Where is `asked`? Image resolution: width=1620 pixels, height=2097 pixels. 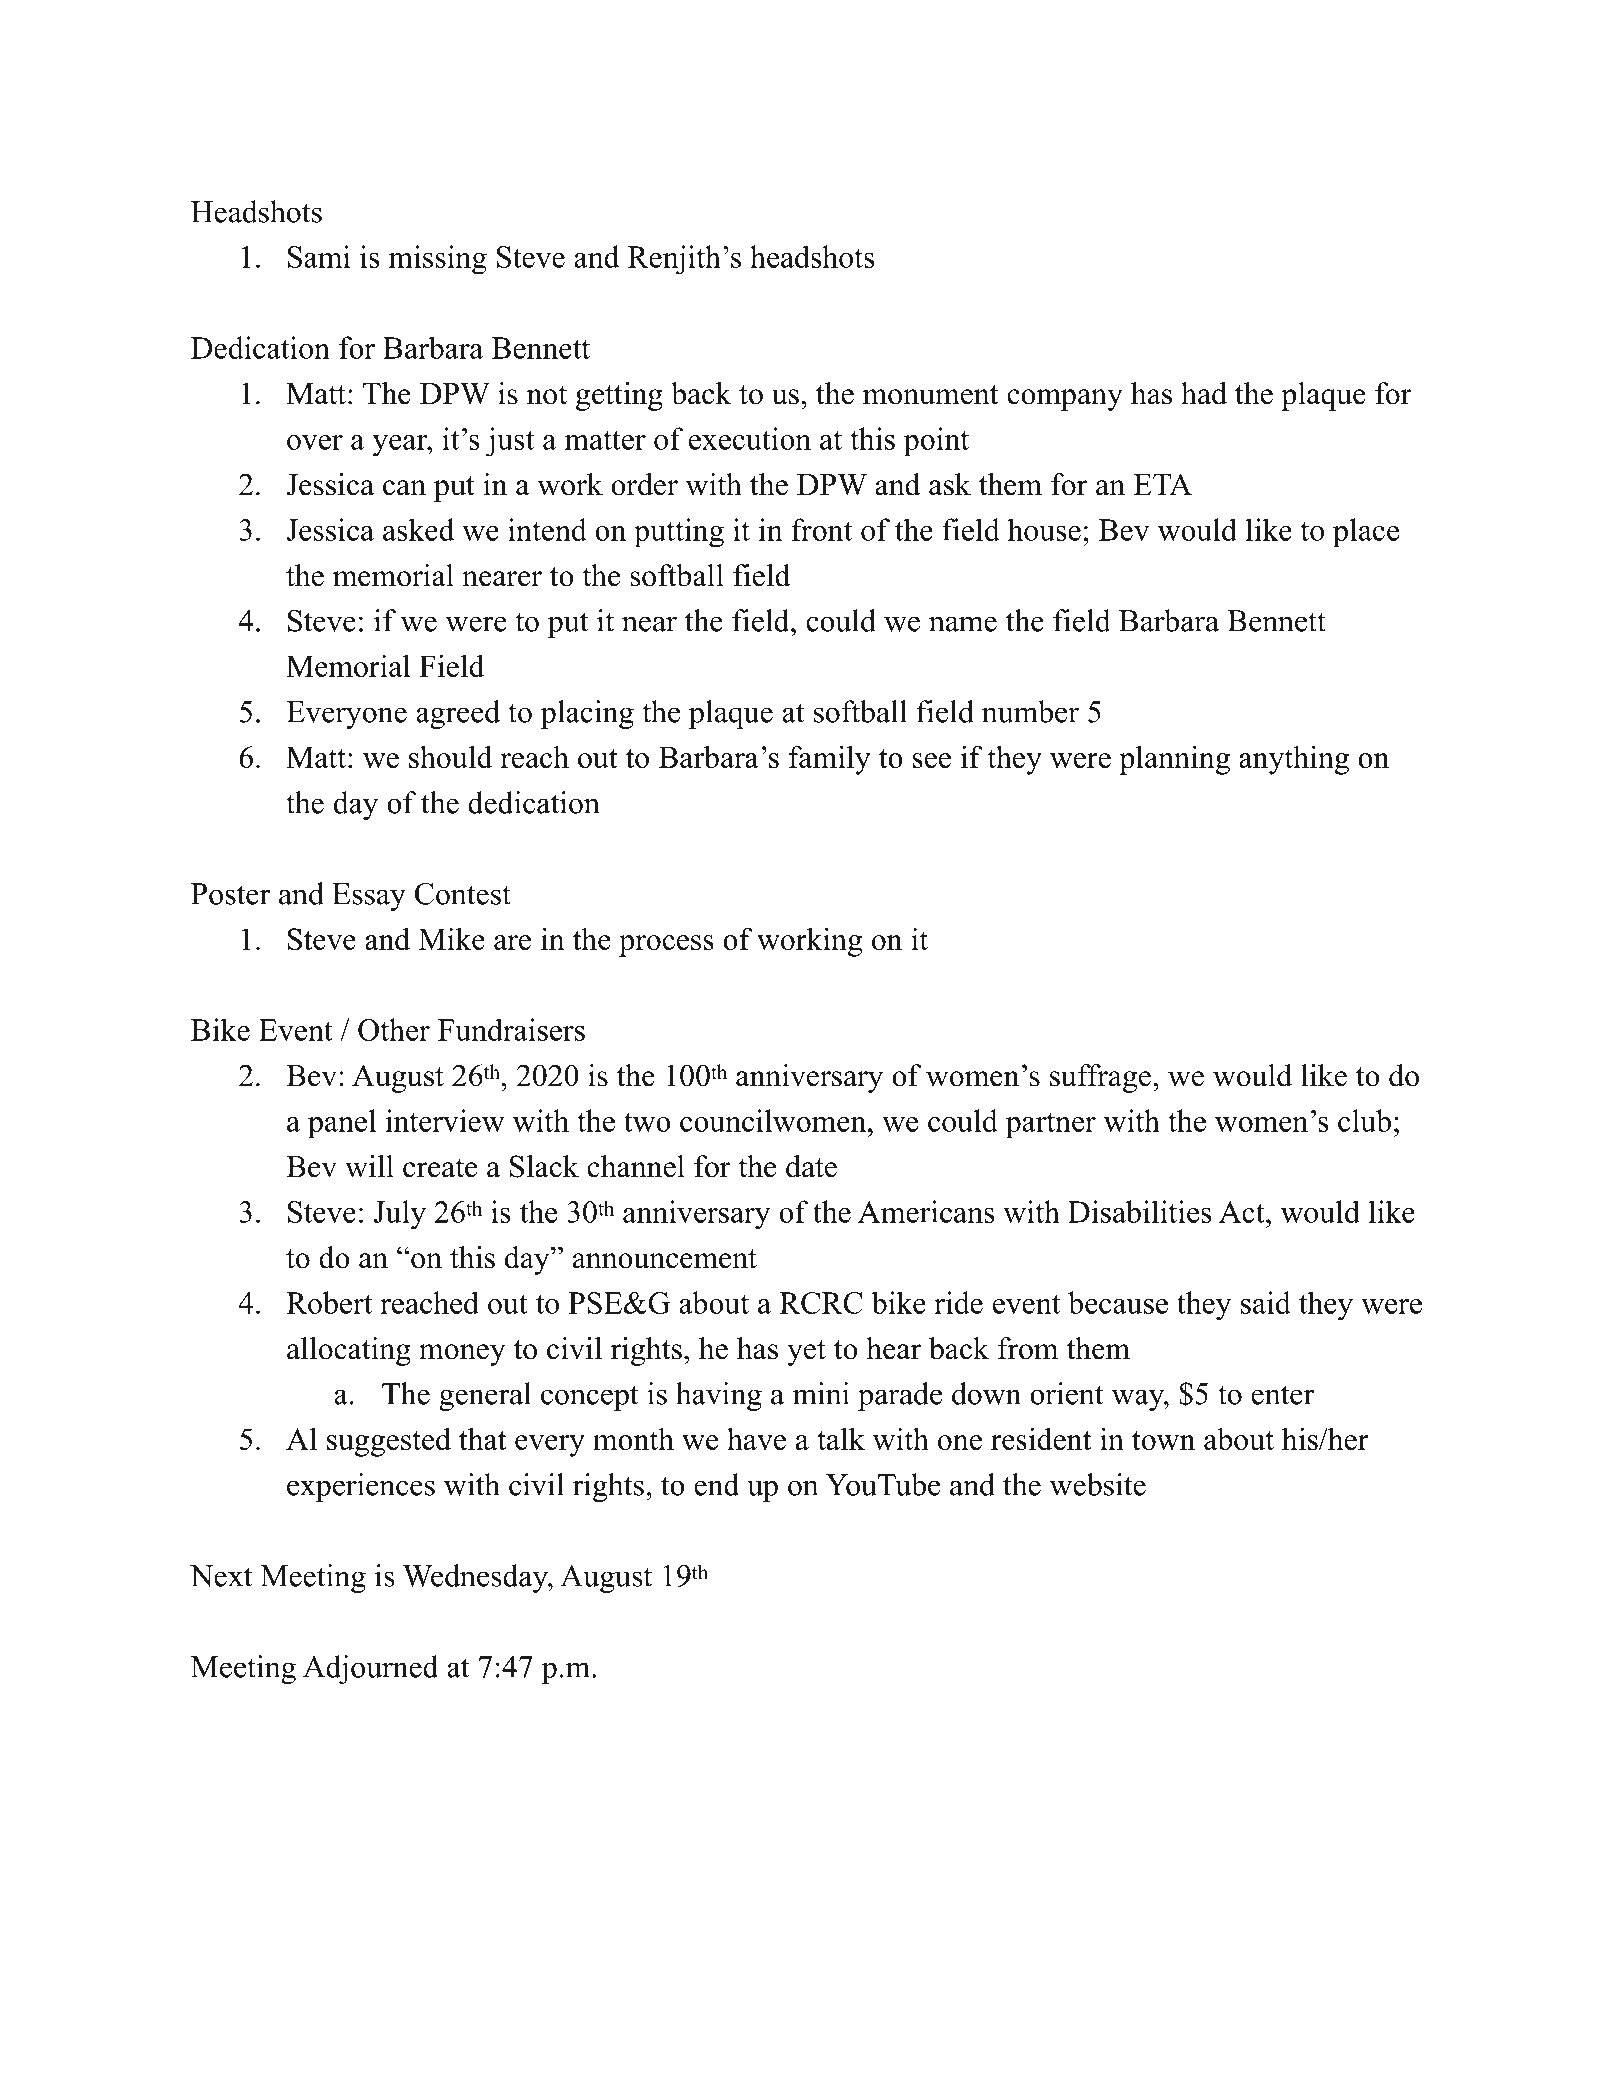 asked is located at coordinates (418, 529).
